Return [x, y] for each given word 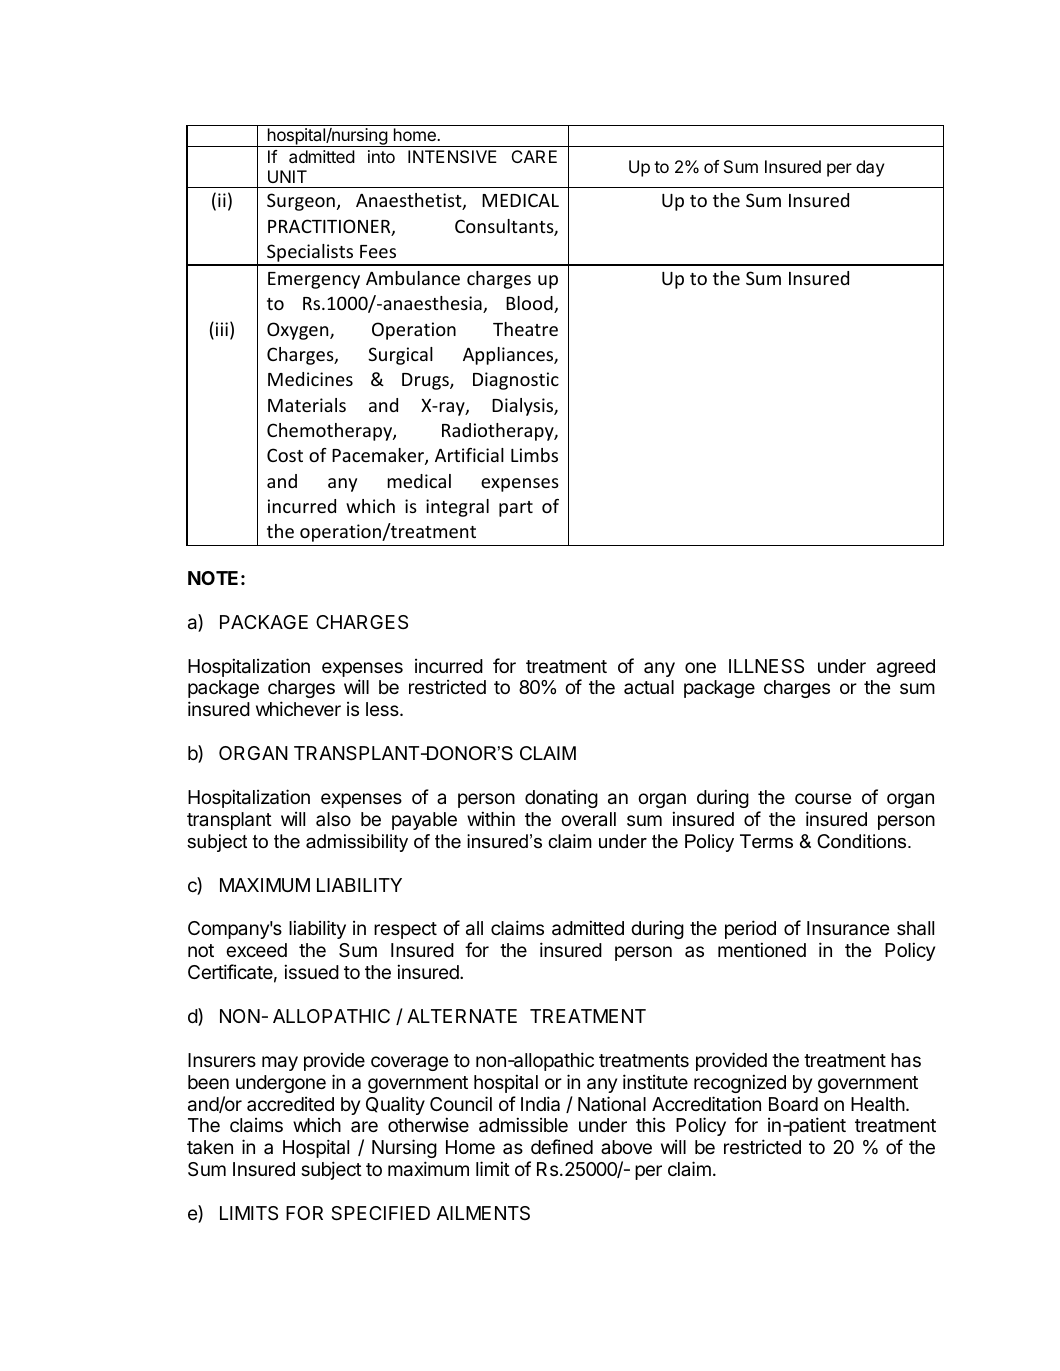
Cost [285, 455]
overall [588, 819]
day [870, 168]
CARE [534, 156]
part [516, 509]
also [333, 819]
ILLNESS [766, 666]
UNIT [287, 176]
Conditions [863, 841]
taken [210, 1147]
